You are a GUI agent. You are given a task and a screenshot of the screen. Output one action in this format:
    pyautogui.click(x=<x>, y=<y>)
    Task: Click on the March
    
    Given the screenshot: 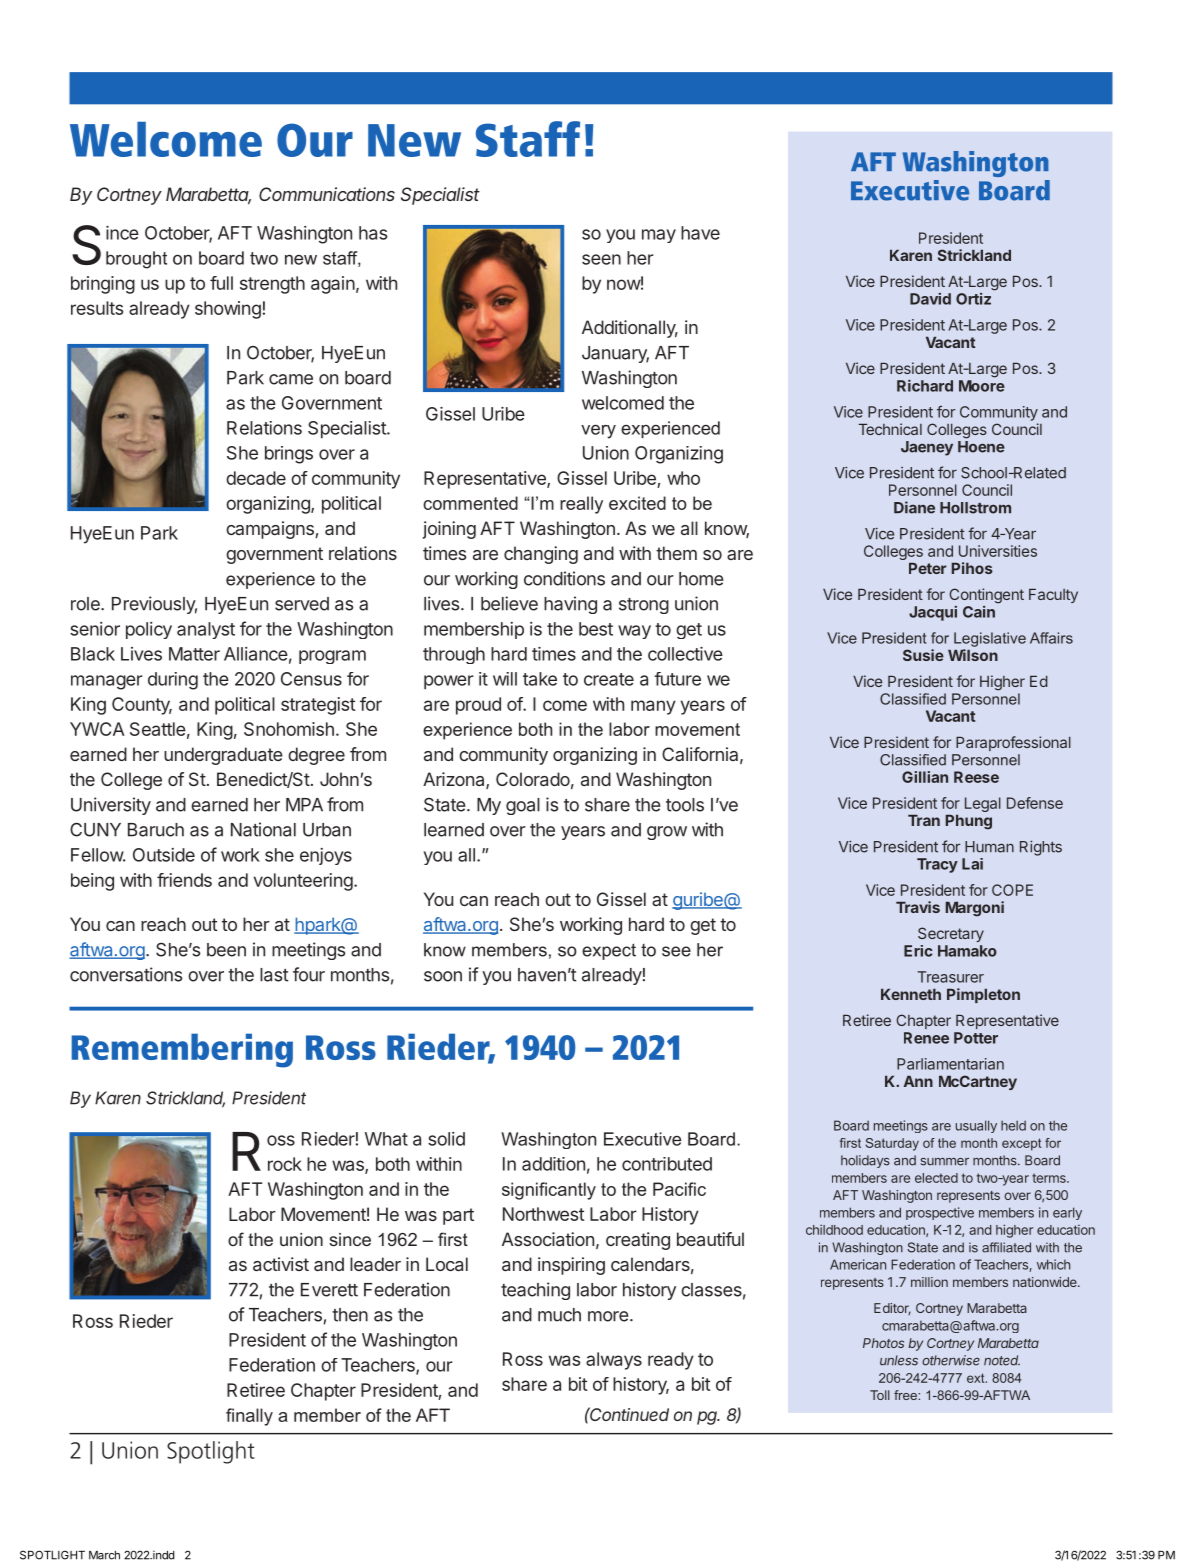 What is the action you would take?
    pyautogui.click(x=104, y=1555)
